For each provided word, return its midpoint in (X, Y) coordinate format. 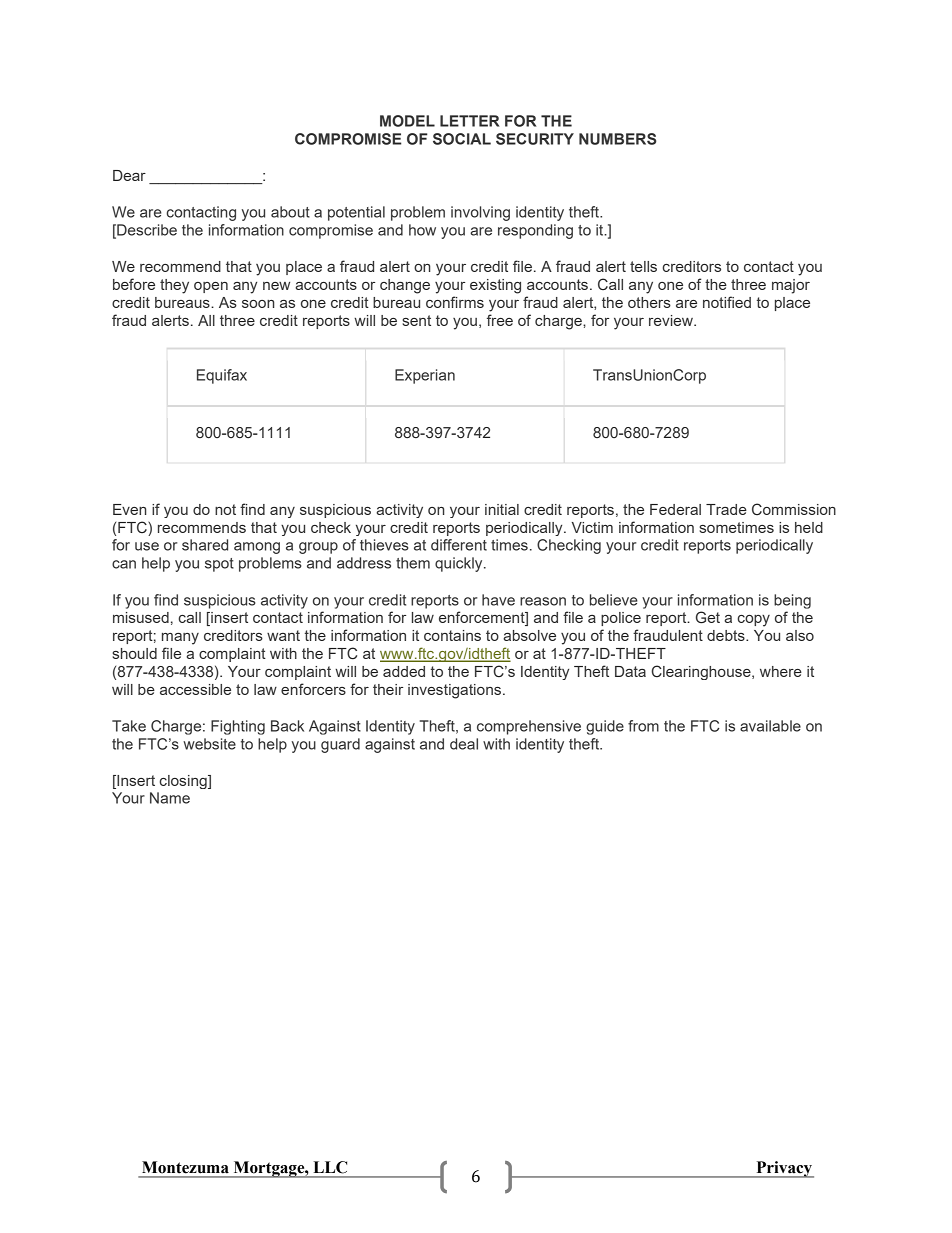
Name (170, 798)
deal (464, 744)
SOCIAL (462, 139)
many (180, 639)
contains (452, 635)
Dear (129, 175)
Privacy (784, 1169)
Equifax (222, 376)
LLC (330, 1167)
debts (727, 635)
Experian (425, 376)
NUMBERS (617, 139)
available (770, 726)
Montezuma (185, 1167)
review (672, 320)
